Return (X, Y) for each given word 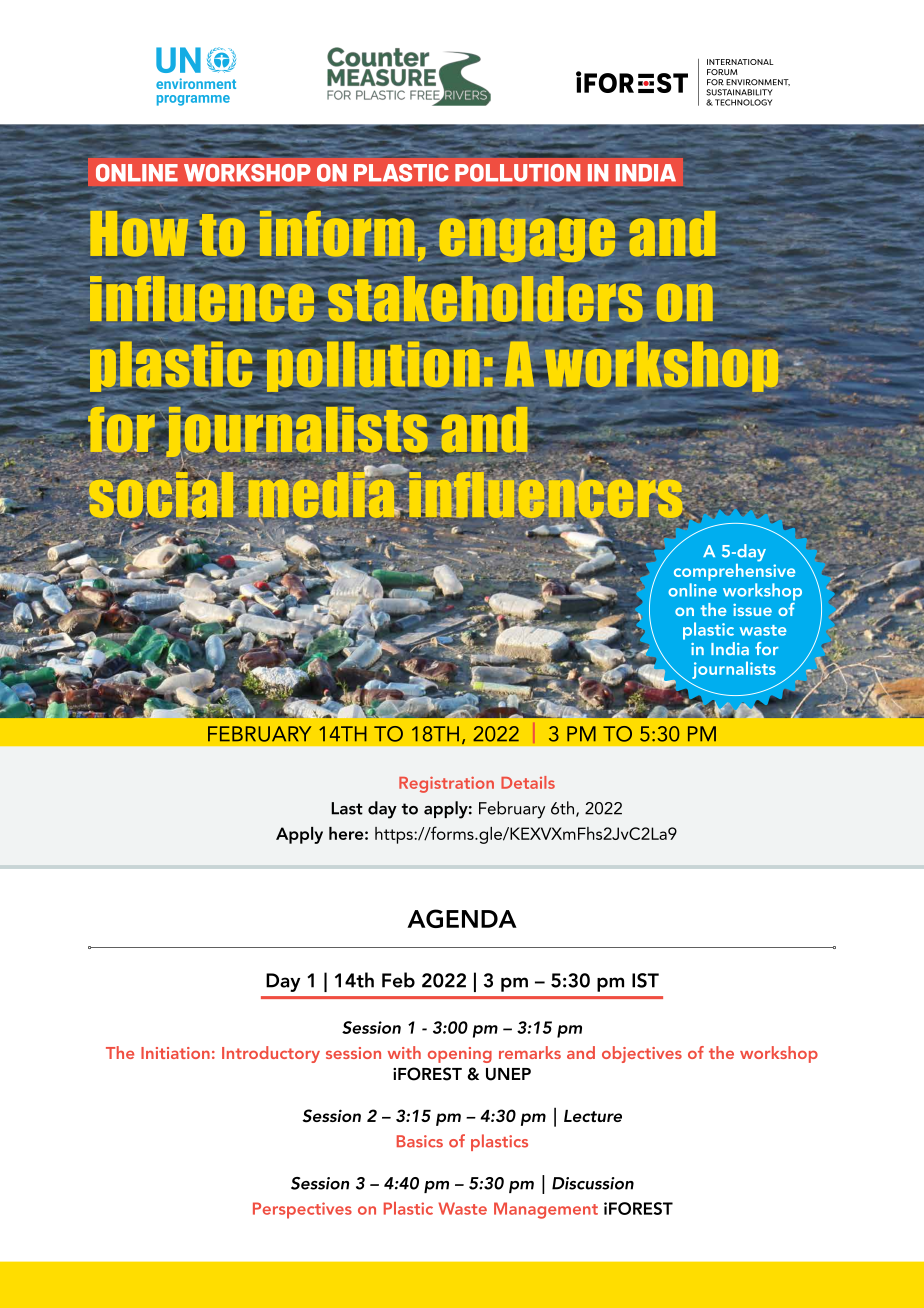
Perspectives (302, 1210)
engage (527, 240)
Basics (420, 1141)
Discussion (593, 1183)
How (139, 233)
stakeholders (485, 299)
